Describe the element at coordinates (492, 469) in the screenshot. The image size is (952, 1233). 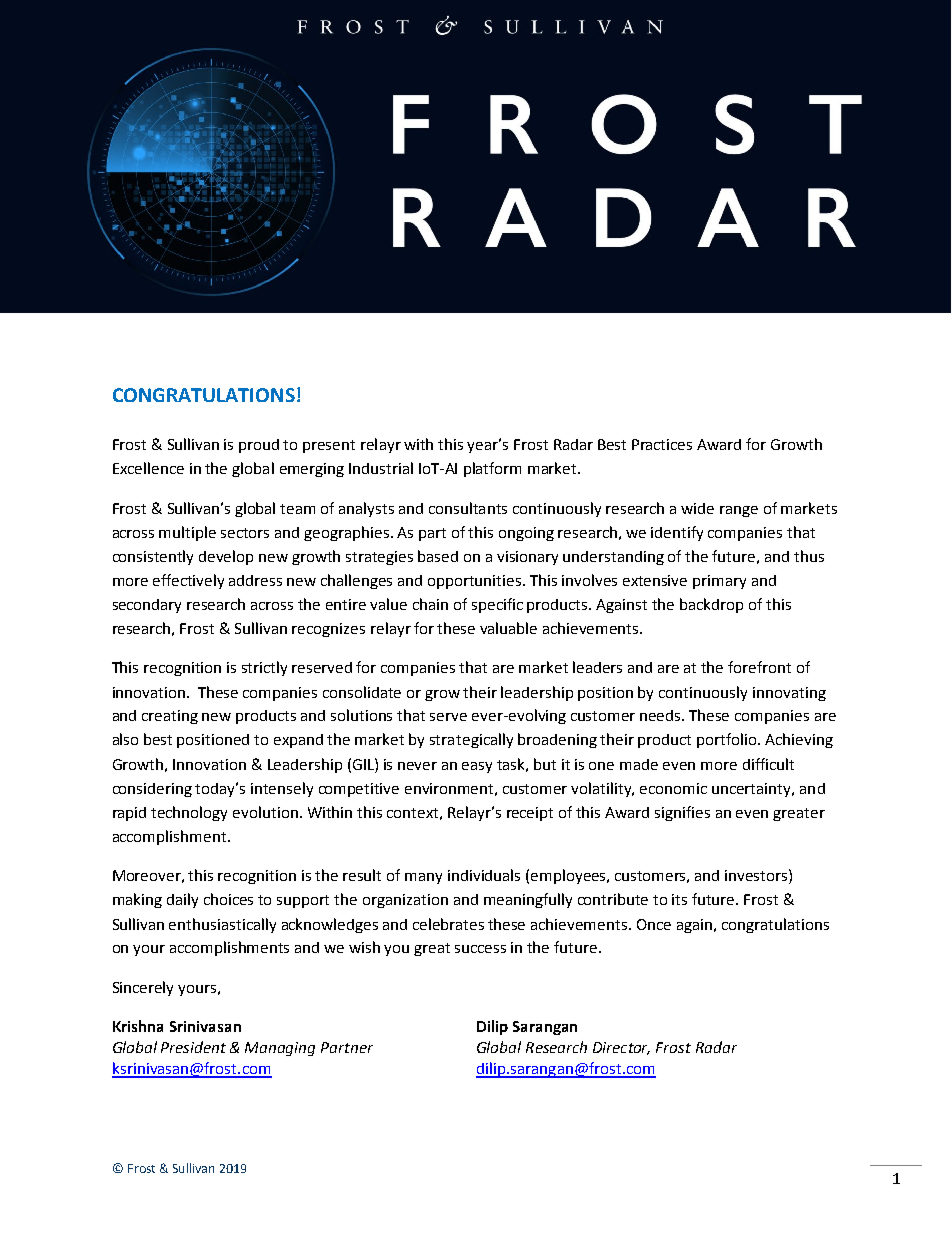
I see `platform` at that location.
